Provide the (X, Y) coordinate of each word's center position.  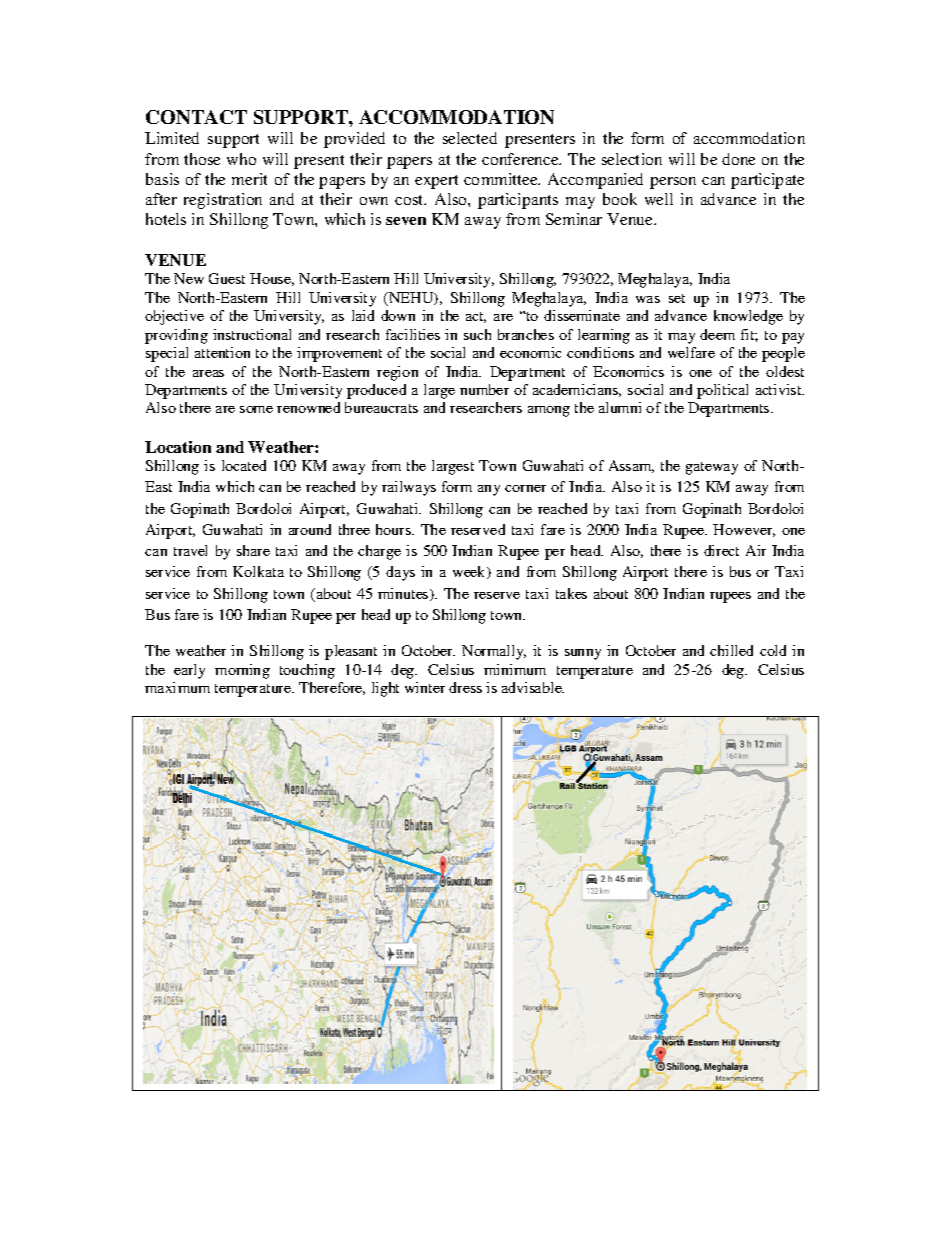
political (722, 391)
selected (470, 138)
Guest (227, 278)
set (677, 298)
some (256, 409)
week (470, 572)
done (738, 159)
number (484, 389)
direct (721, 550)
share (253, 550)
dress (465, 687)
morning (242, 671)
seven (406, 221)
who (241, 159)
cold (773, 650)
